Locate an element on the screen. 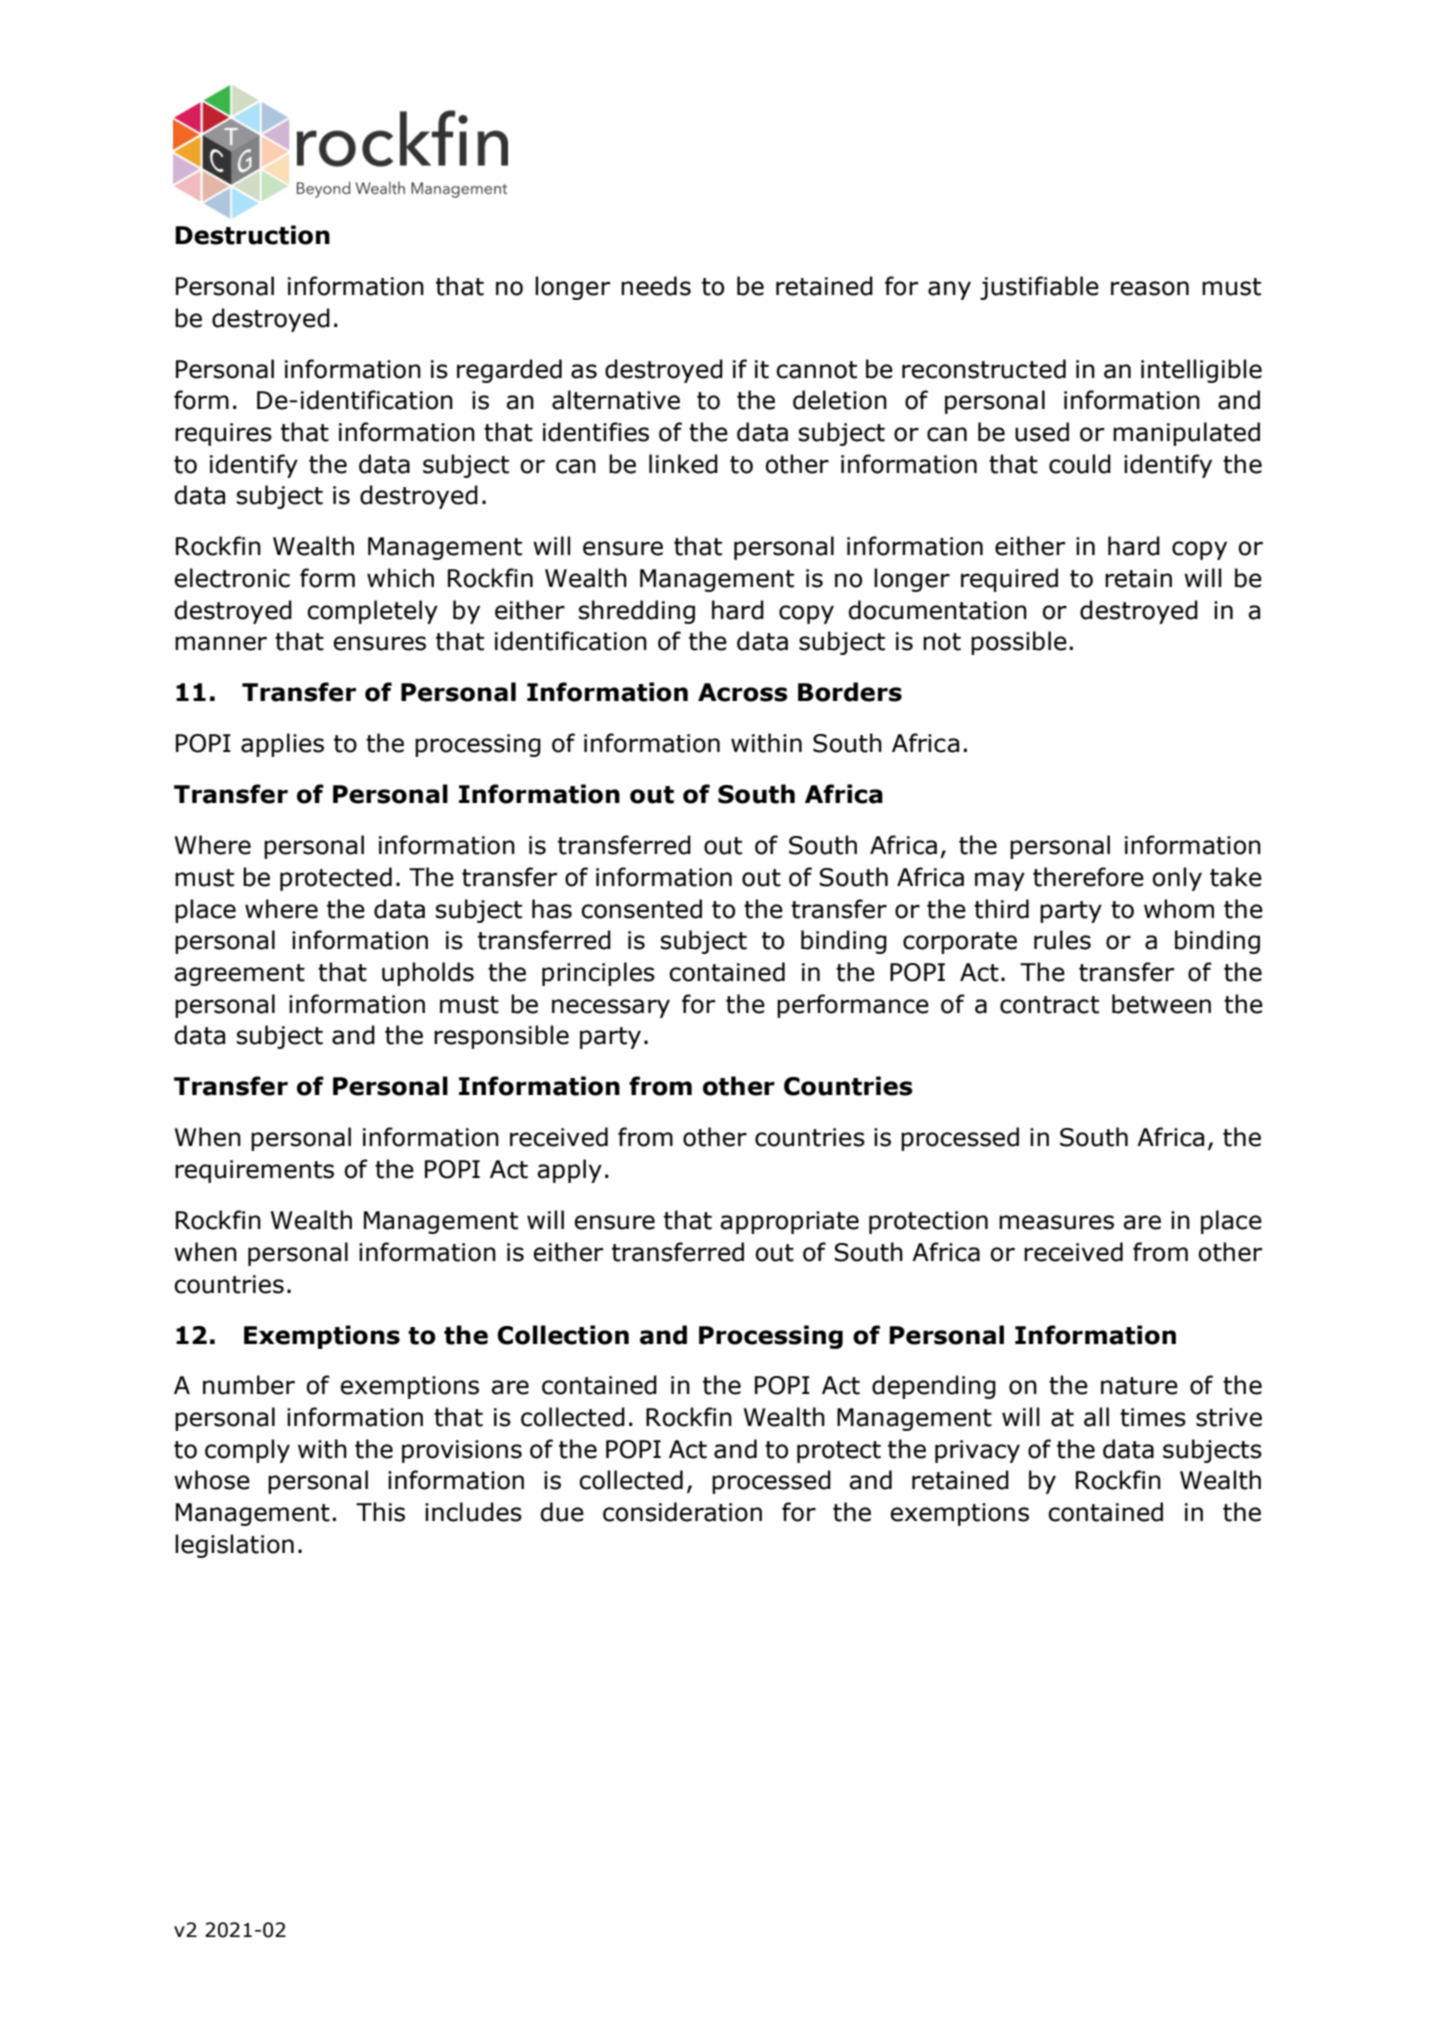 The image size is (1437, 2033). upholds is located at coordinates (428, 974).
